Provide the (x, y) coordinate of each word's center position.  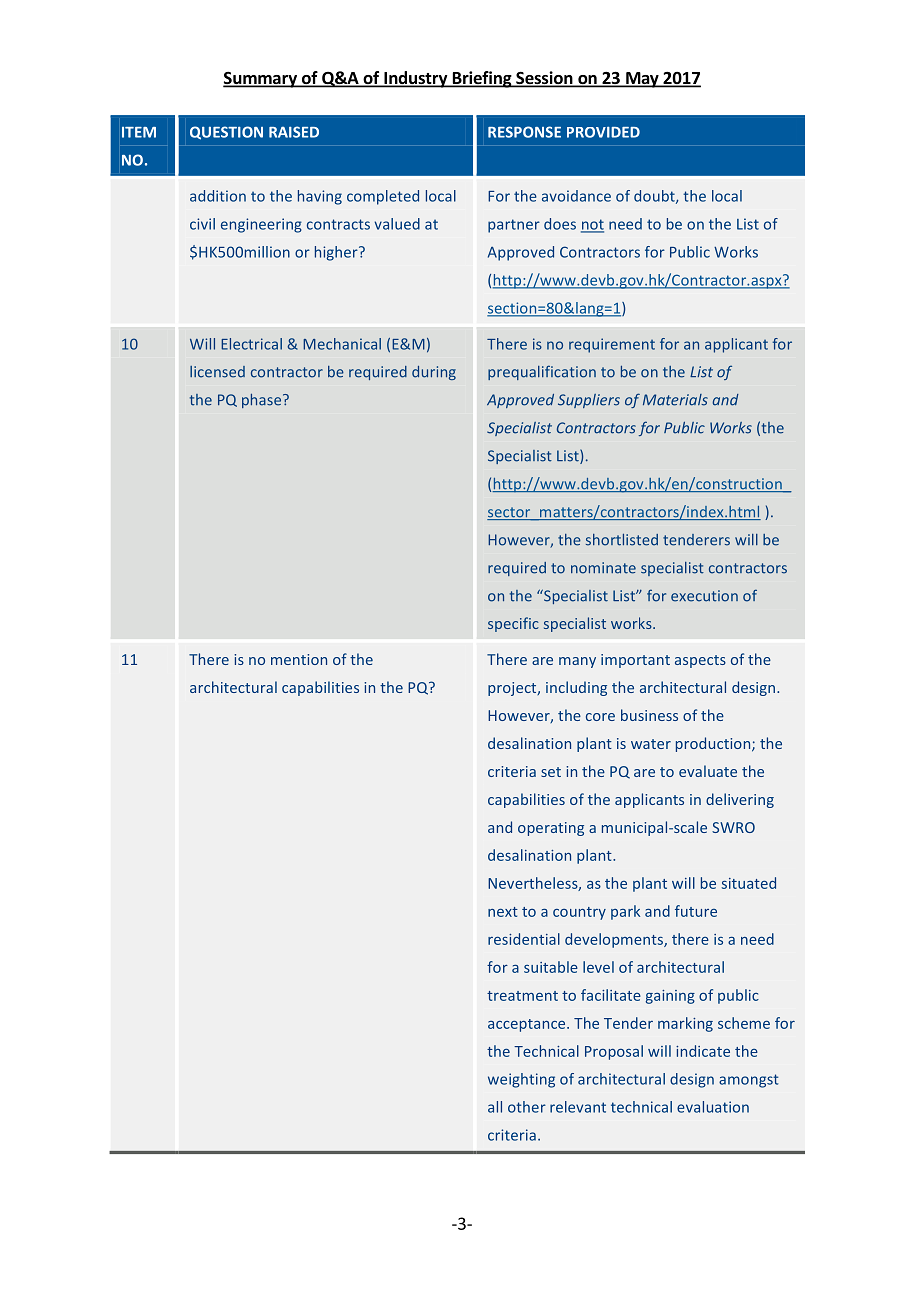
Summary (261, 80)
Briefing (482, 79)
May (642, 80)
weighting (521, 1080)
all (495, 1107)
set (551, 772)
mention (299, 659)
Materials (675, 400)
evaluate (708, 771)
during (434, 373)
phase (263, 401)
